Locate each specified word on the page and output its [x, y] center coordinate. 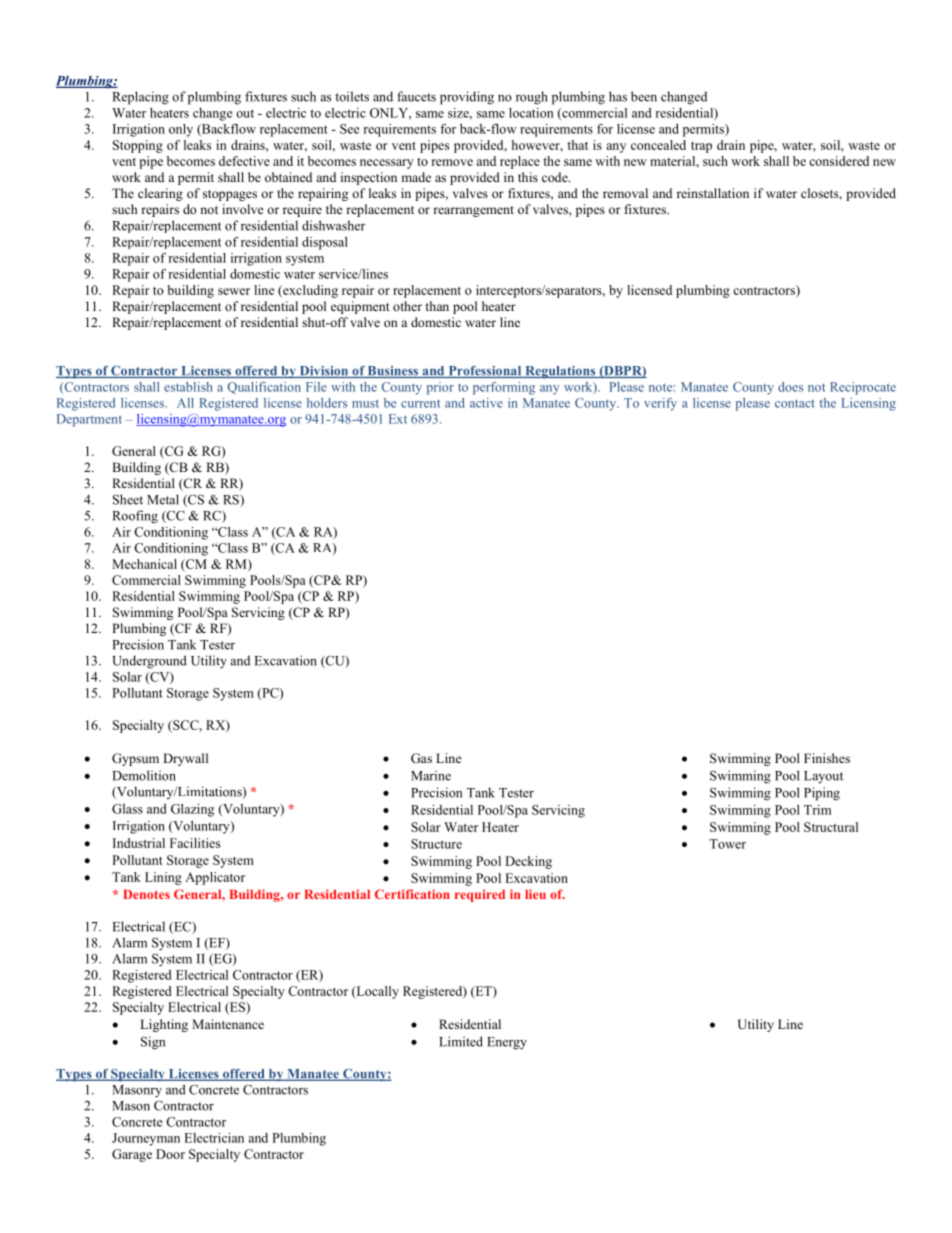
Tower [727, 844]
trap [701, 147]
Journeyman [146, 1139]
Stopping [138, 146]
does [790, 387]
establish [188, 387]
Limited [461, 1041]
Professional [485, 372]
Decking [528, 862]
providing [467, 98]
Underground [149, 662]
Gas [421, 758]
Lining [163, 878]
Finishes [827, 758]
